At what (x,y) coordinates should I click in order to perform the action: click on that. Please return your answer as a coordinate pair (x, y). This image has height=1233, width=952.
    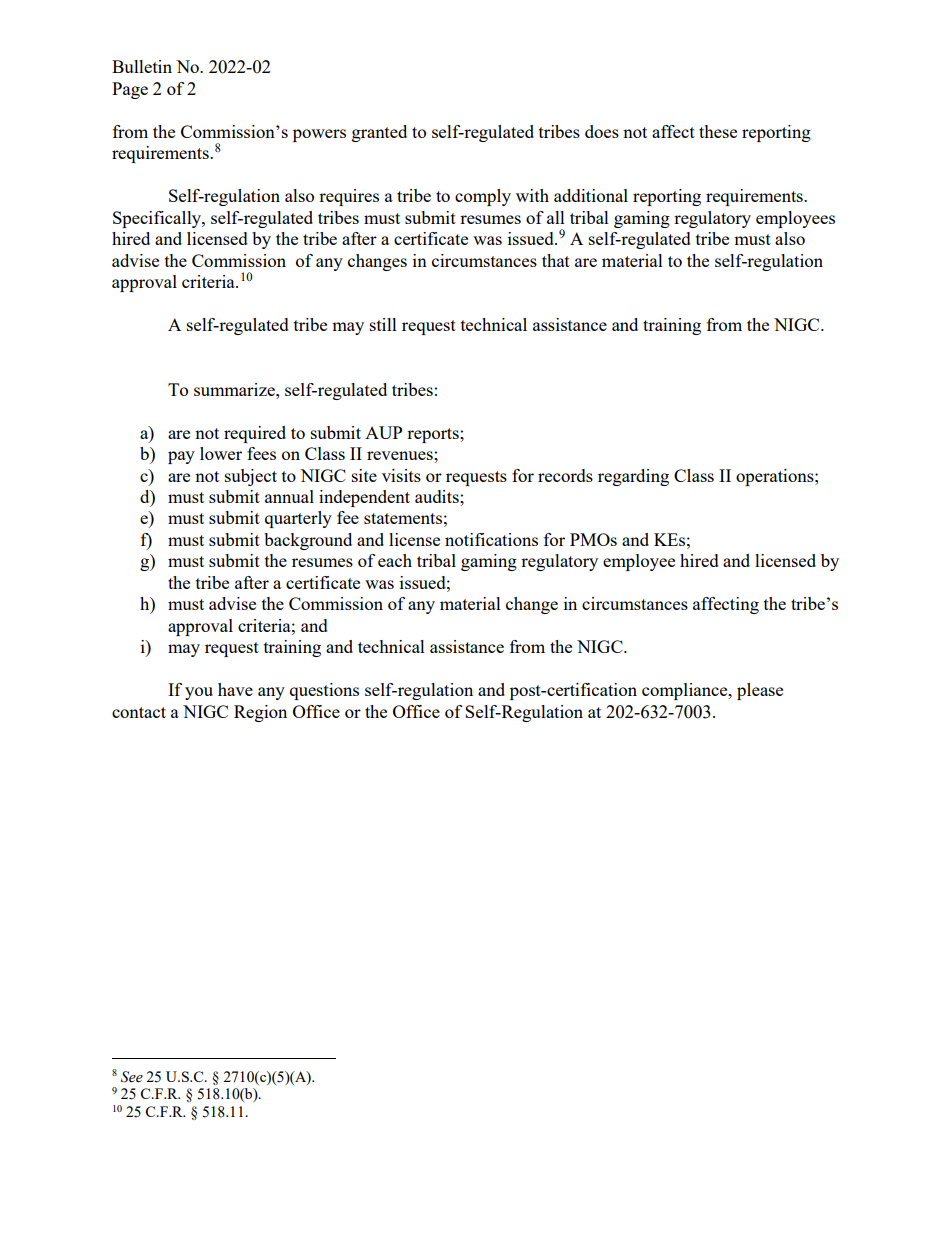
    Looking at the image, I should click on (556, 260).
